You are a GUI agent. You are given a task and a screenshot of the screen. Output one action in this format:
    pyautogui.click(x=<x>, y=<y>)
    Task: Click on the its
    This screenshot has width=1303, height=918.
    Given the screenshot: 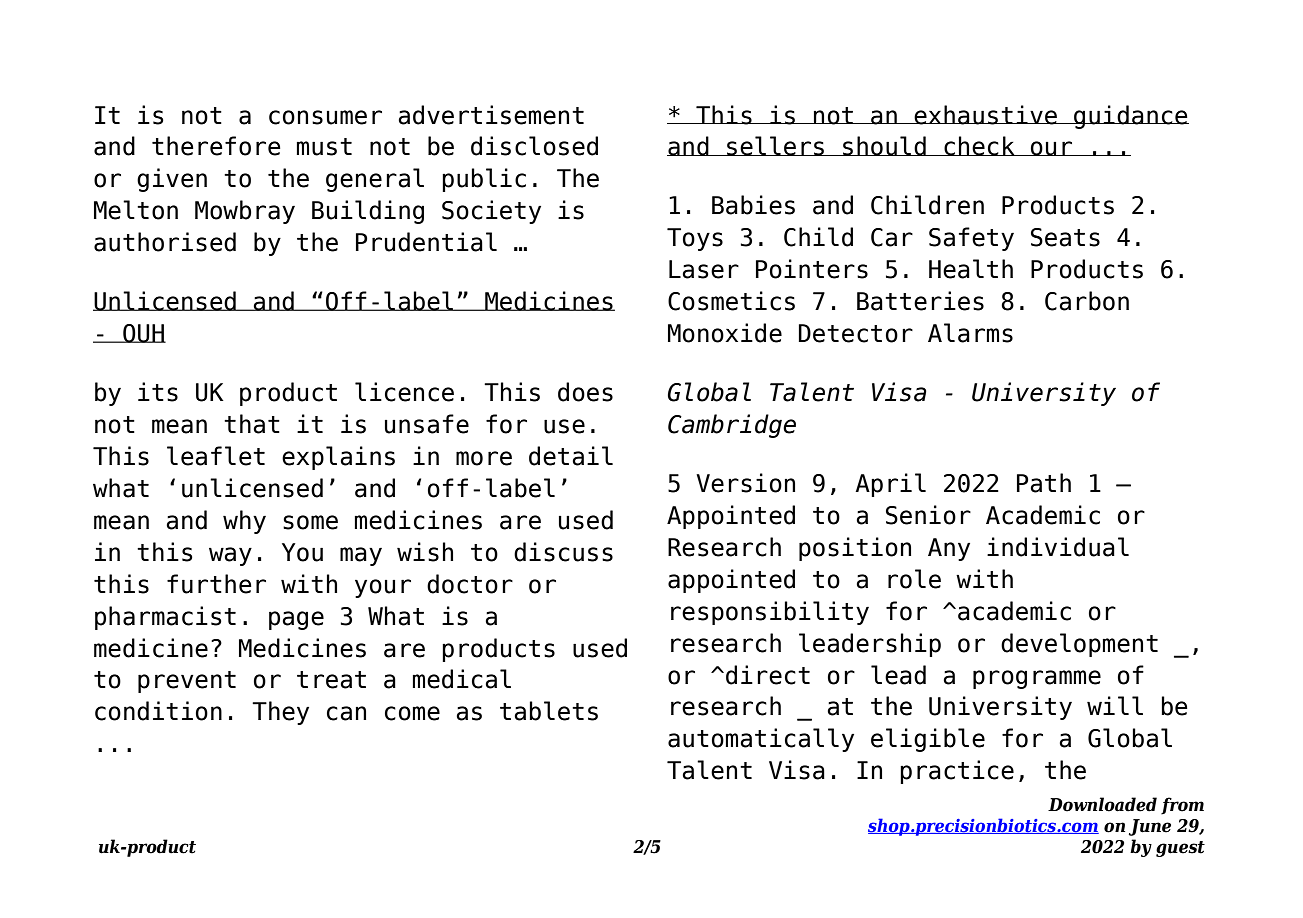 What is the action you would take?
    pyautogui.click(x=158, y=392)
